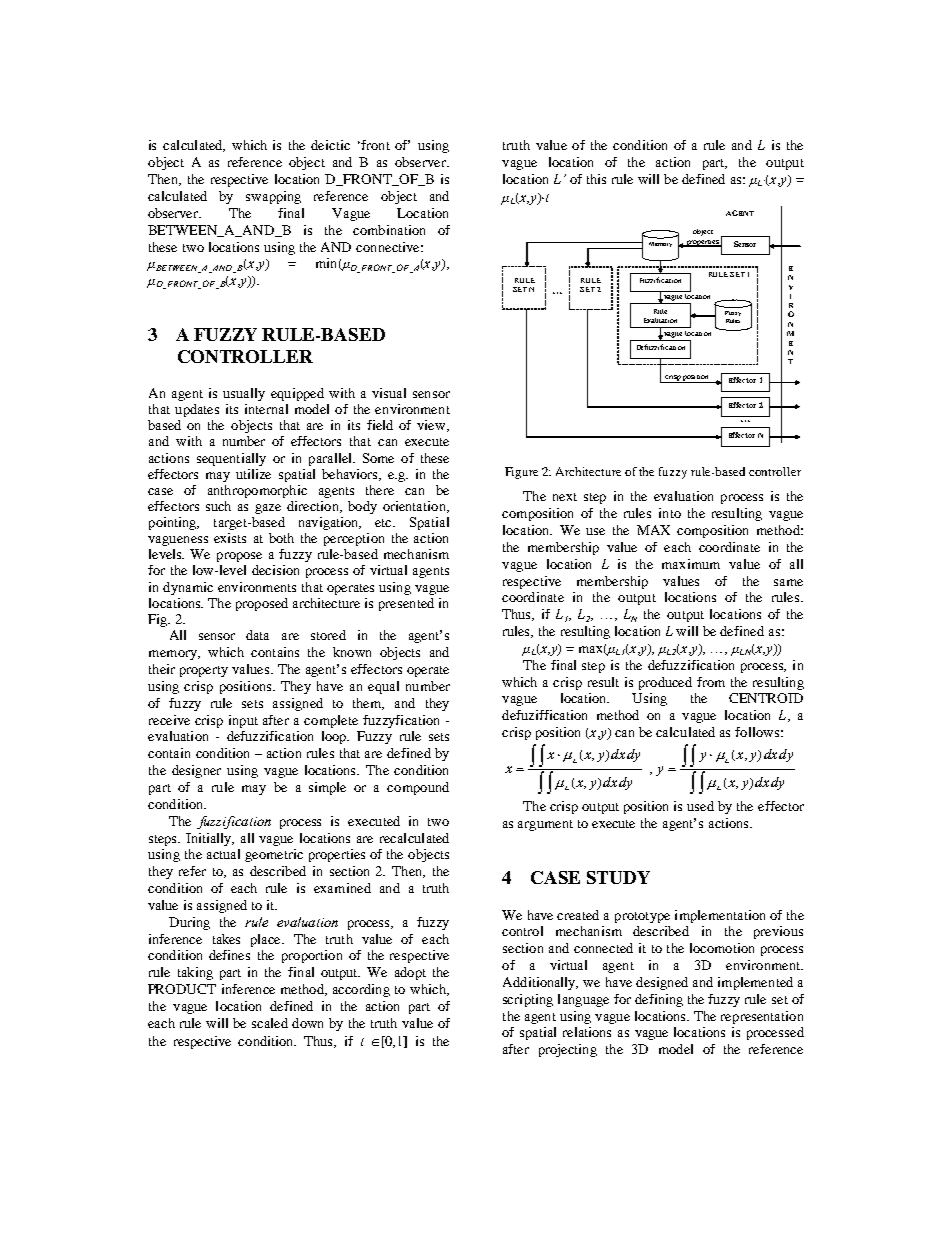  Describe the element at coordinates (406, 604) in the page. I see `presented` at that location.
